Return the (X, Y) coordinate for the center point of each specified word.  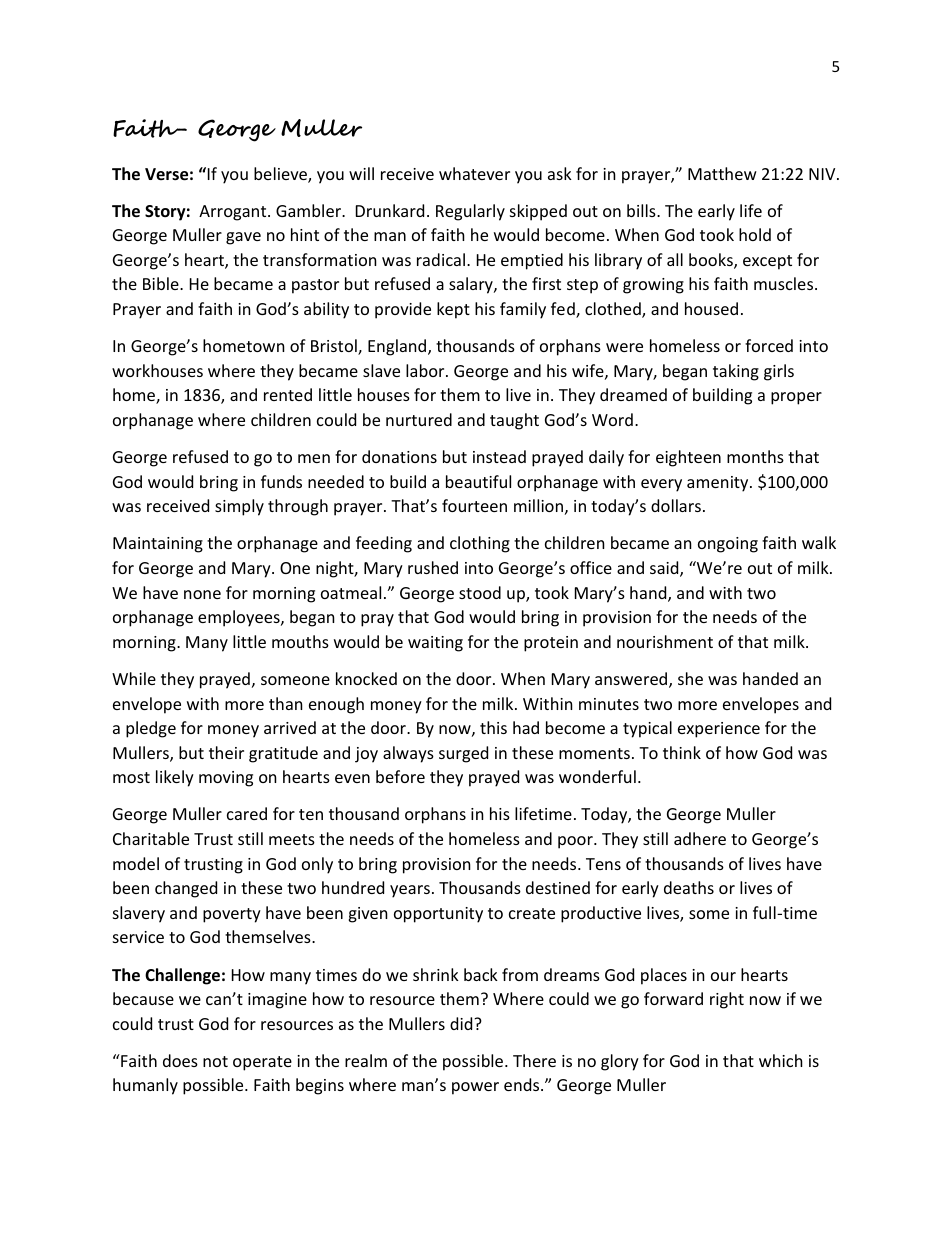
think (682, 752)
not (215, 1061)
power (475, 1088)
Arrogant (234, 213)
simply (239, 507)
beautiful (478, 481)
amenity (719, 484)
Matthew (722, 173)
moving (226, 779)
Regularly (470, 212)
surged (463, 754)
